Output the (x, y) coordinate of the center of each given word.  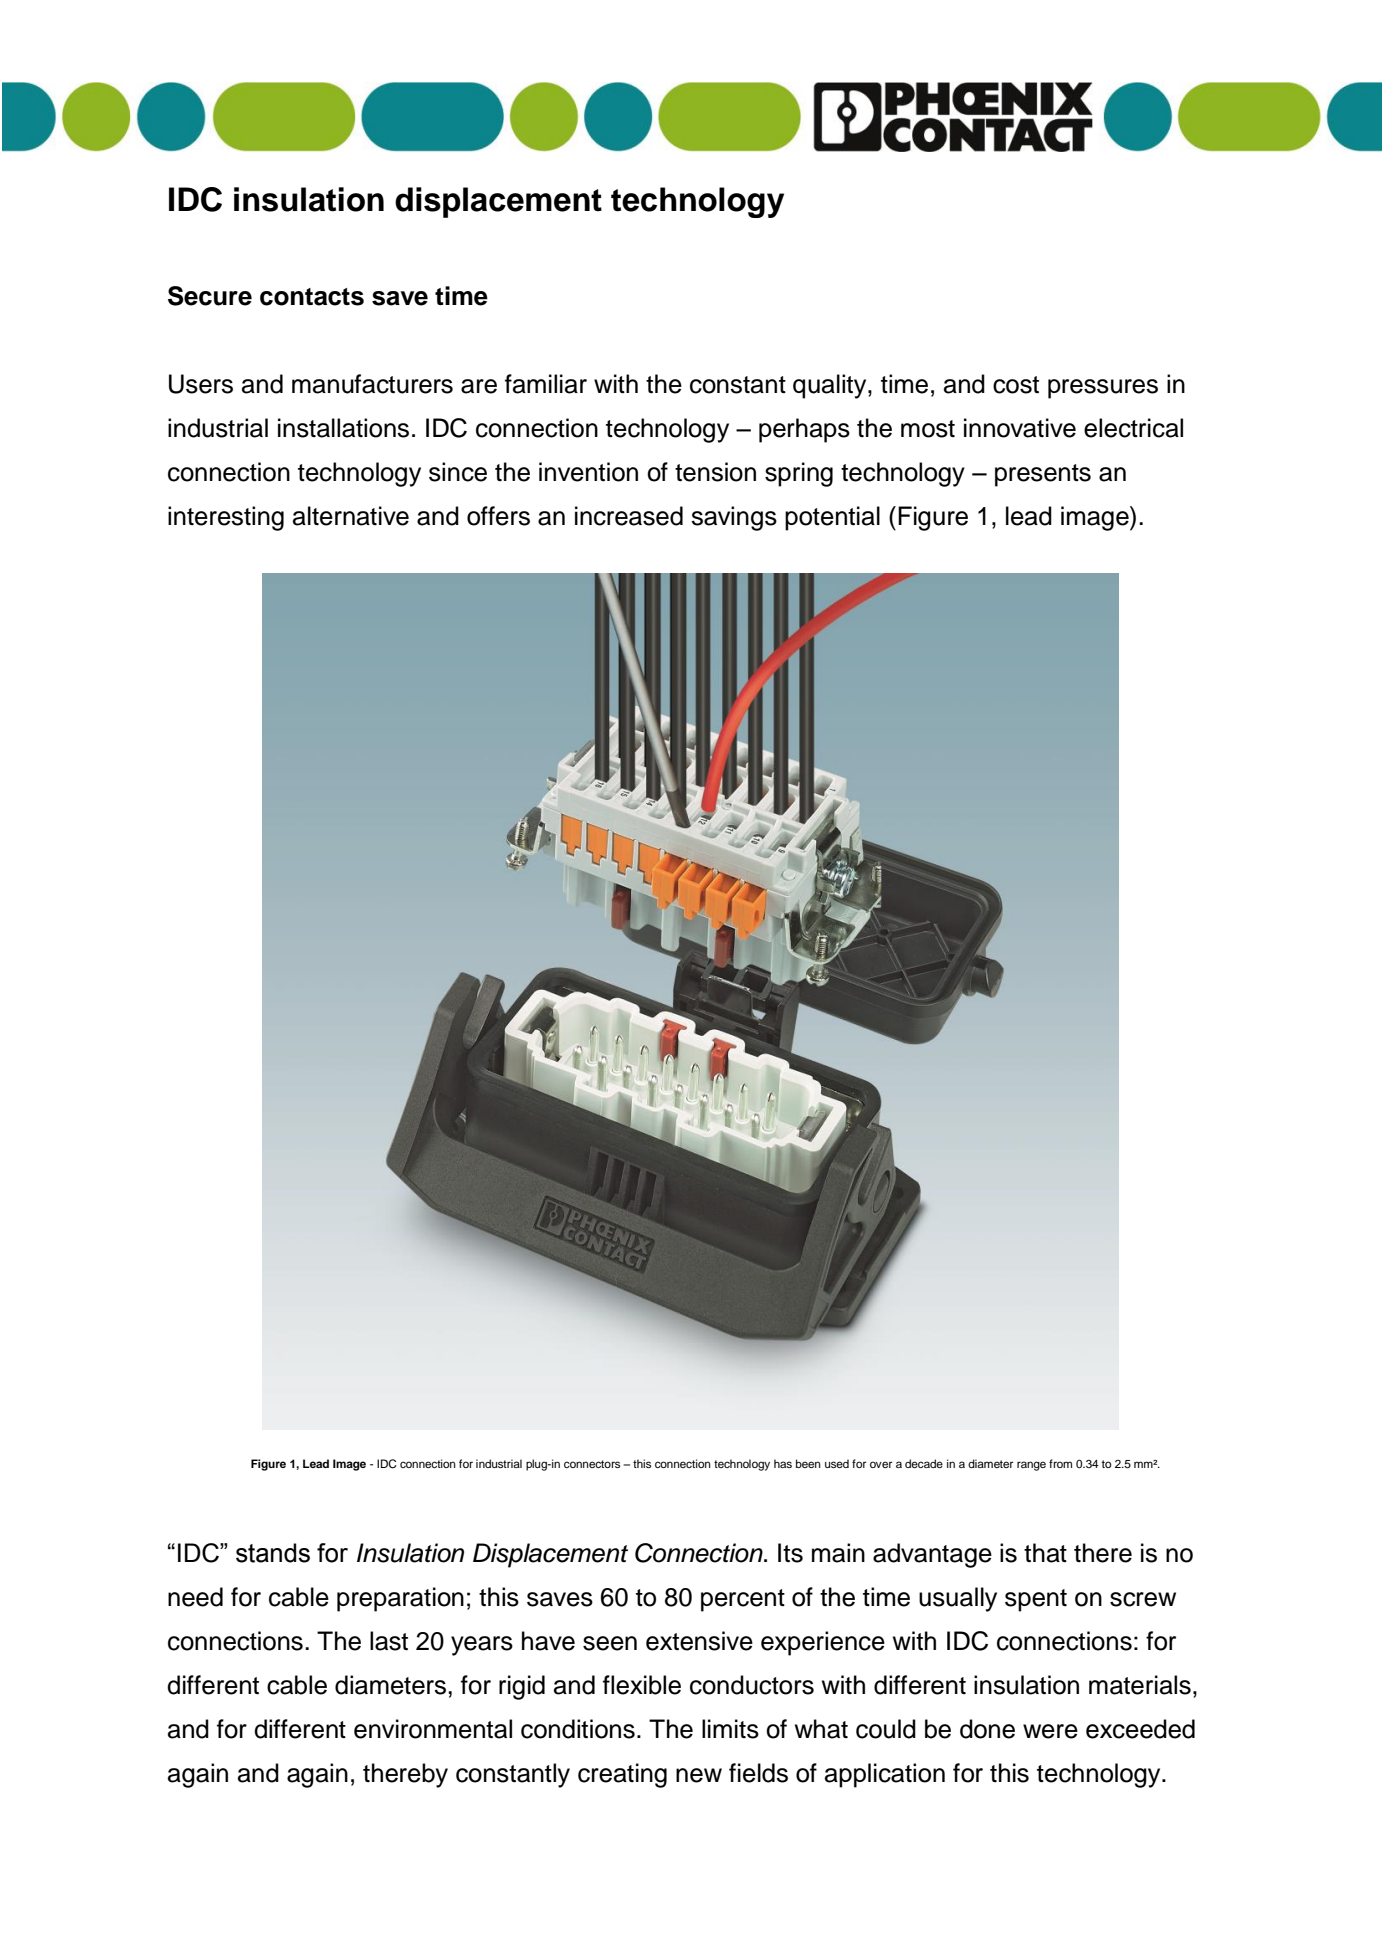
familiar (546, 384)
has (783, 1463)
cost (1016, 385)
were (1050, 1731)
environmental (433, 1729)
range (1031, 1466)
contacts (312, 297)
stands (273, 1553)
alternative (351, 516)
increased (629, 516)
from (1060, 1463)
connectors (592, 1464)
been (808, 1463)
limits (730, 1729)
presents (1043, 475)
